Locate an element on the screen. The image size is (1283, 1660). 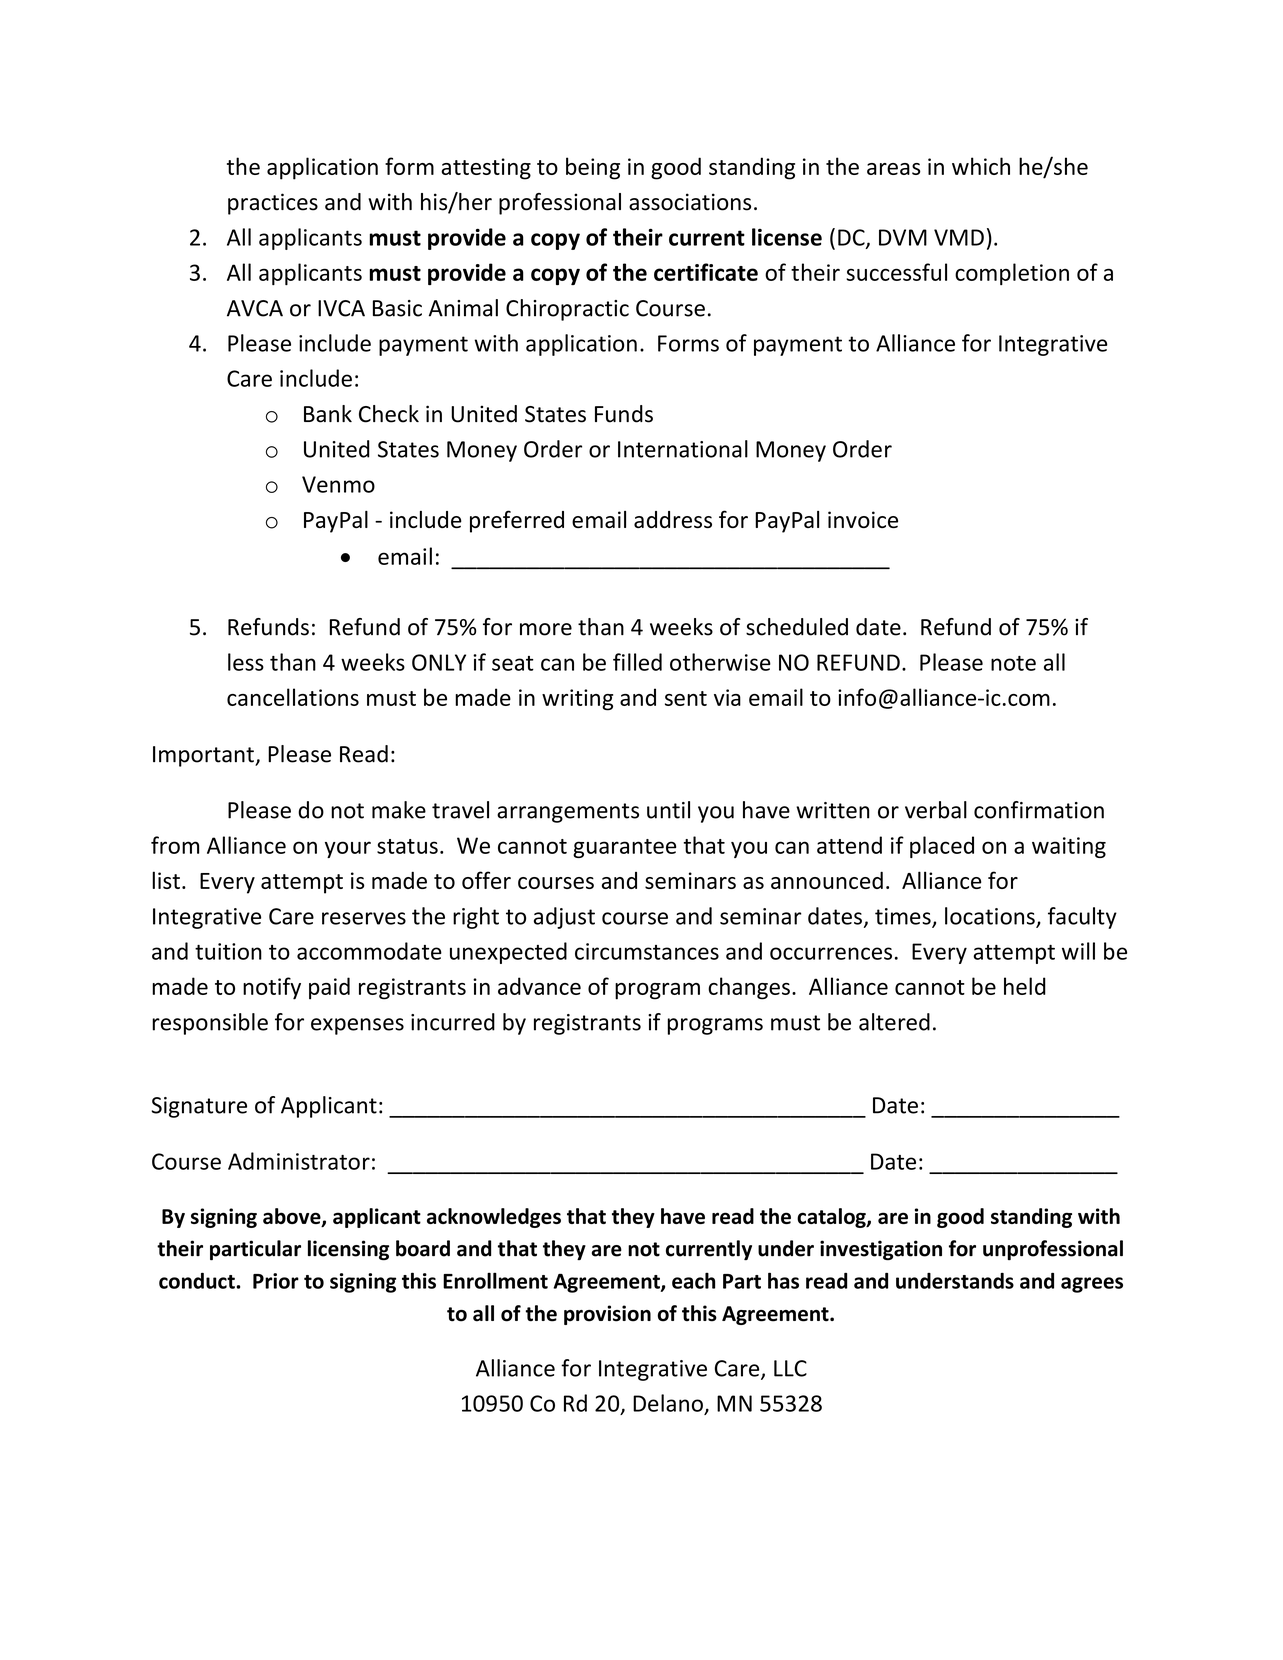
practices is located at coordinates (273, 204).
